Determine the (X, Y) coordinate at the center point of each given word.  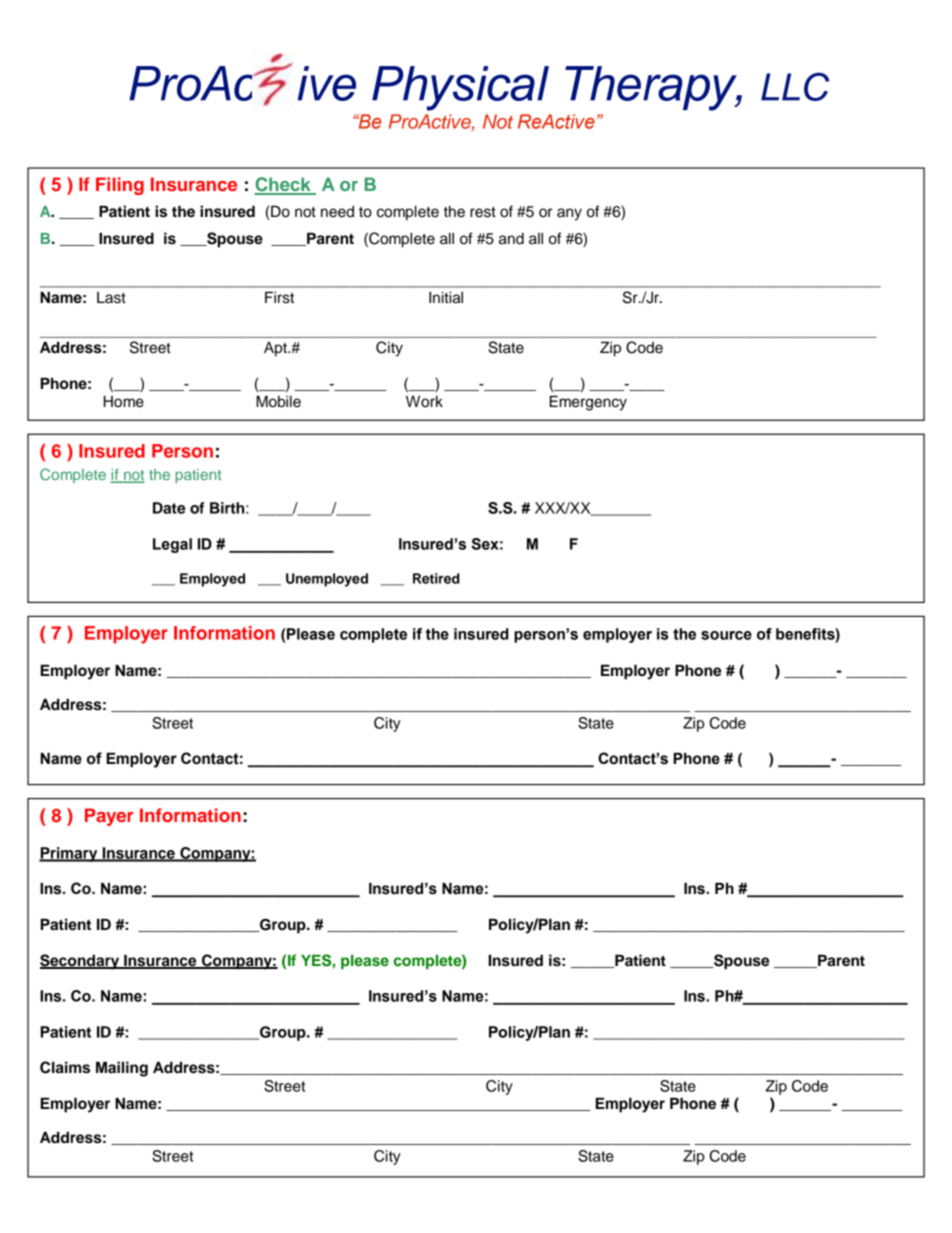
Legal (172, 545)
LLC (795, 86)
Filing (120, 186)
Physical (460, 88)
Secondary (81, 962)
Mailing (122, 1069)
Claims (65, 1067)
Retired (436, 578)
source (726, 635)
